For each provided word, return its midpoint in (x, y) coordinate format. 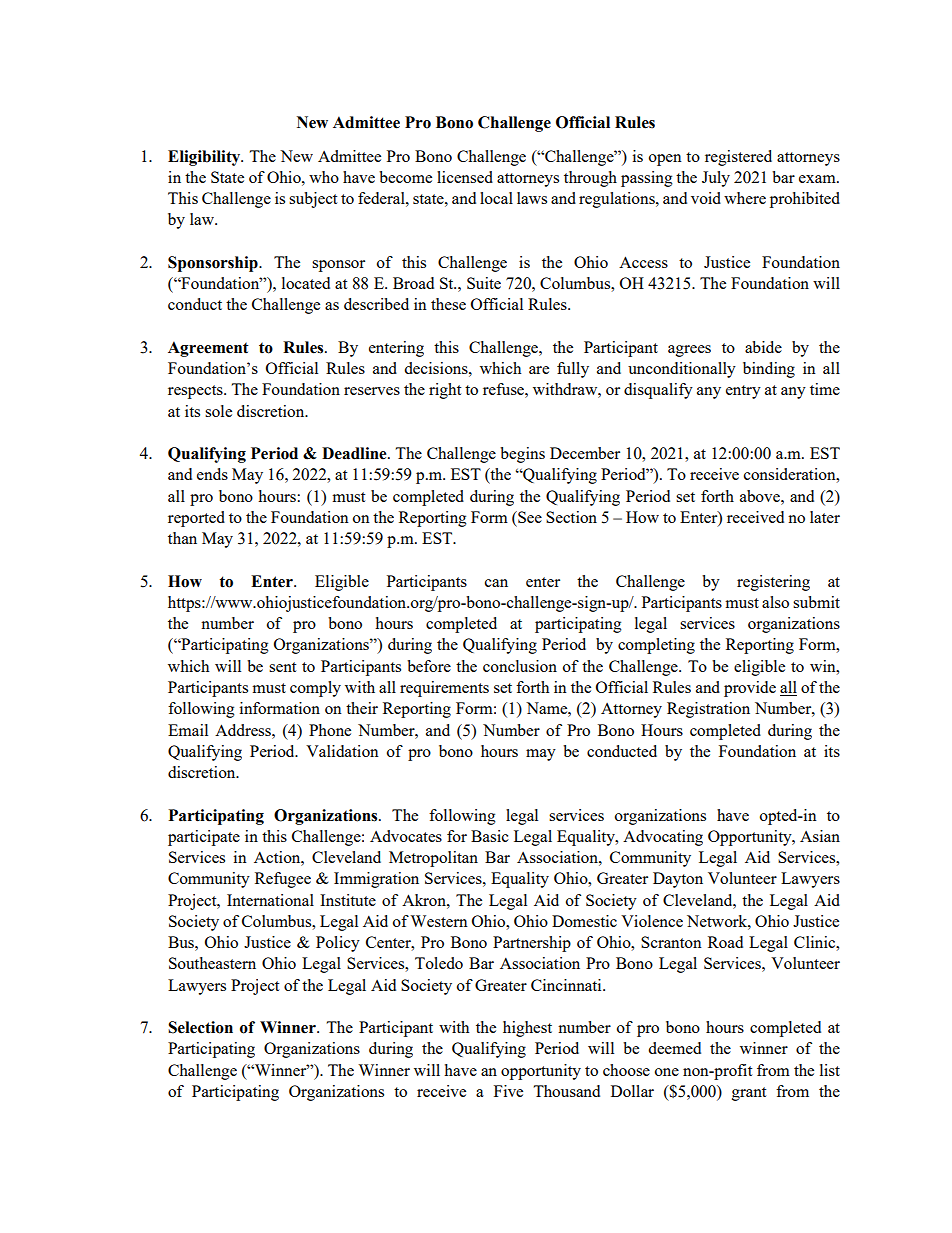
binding (769, 370)
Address (244, 730)
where (745, 198)
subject (313, 200)
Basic (490, 836)
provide (750, 689)
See (529, 517)
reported (196, 519)
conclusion (520, 666)
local (496, 198)
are (539, 370)
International (270, 900)
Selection (200, 1027)
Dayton (678, 880)
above (761, 496)
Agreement (208, 349)
